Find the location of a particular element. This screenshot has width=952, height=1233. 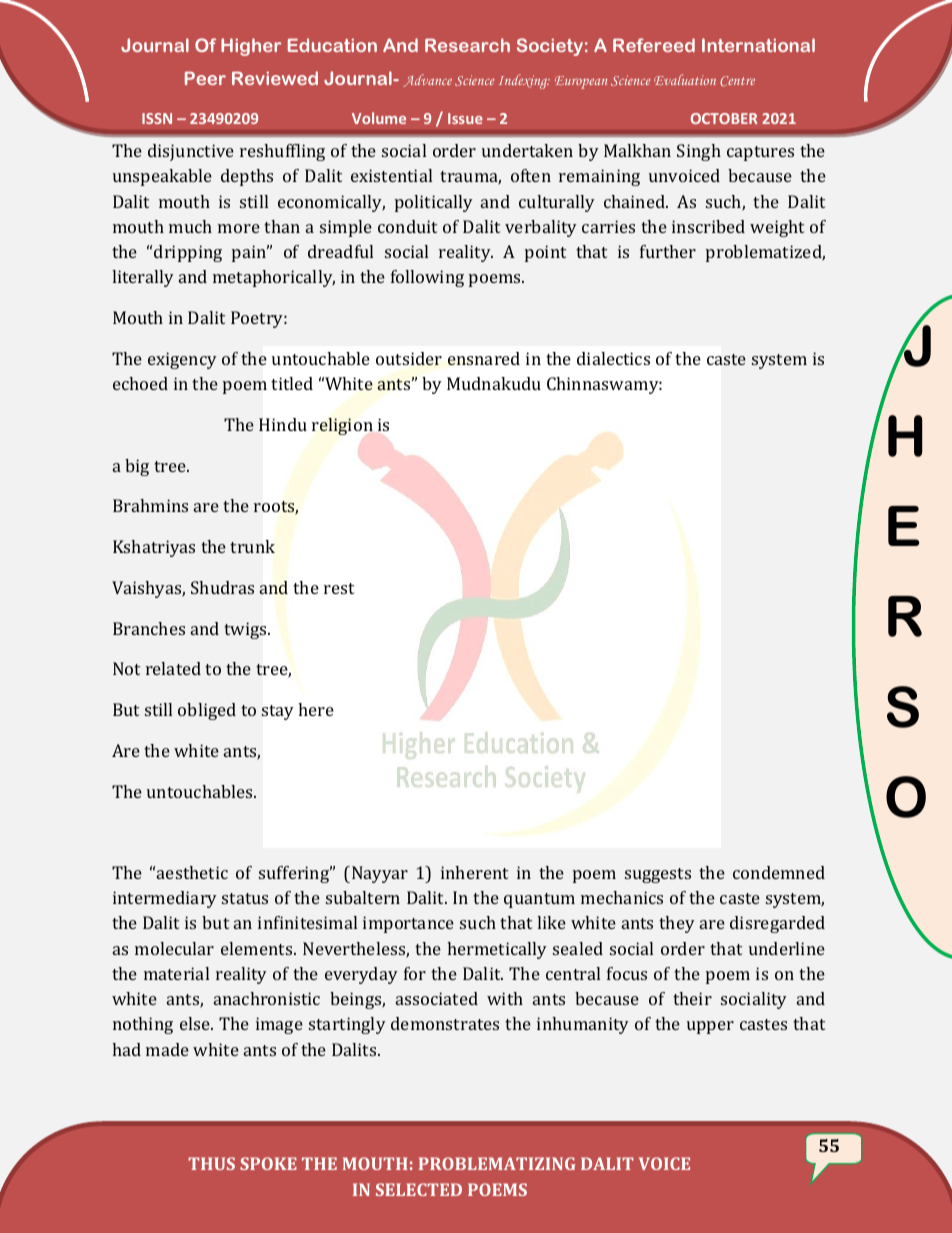

THUS is located at coordinates (211, 1163).
